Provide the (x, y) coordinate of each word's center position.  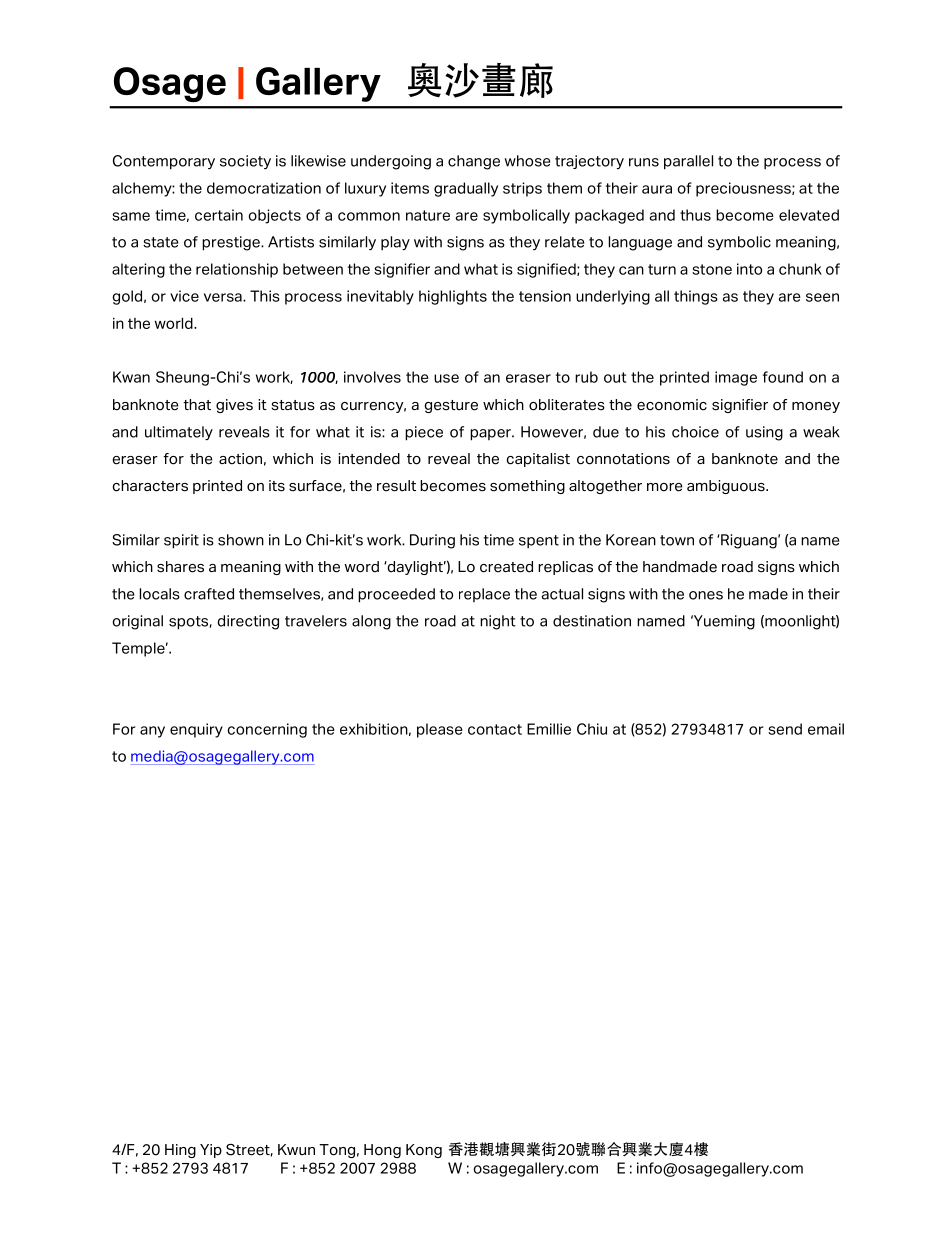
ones (706, 595)
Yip (211, 1151)
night (498, 622)
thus (695, 215)
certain (219, 215)
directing (248, 622)
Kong (424, 1151)
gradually (466, 189)
